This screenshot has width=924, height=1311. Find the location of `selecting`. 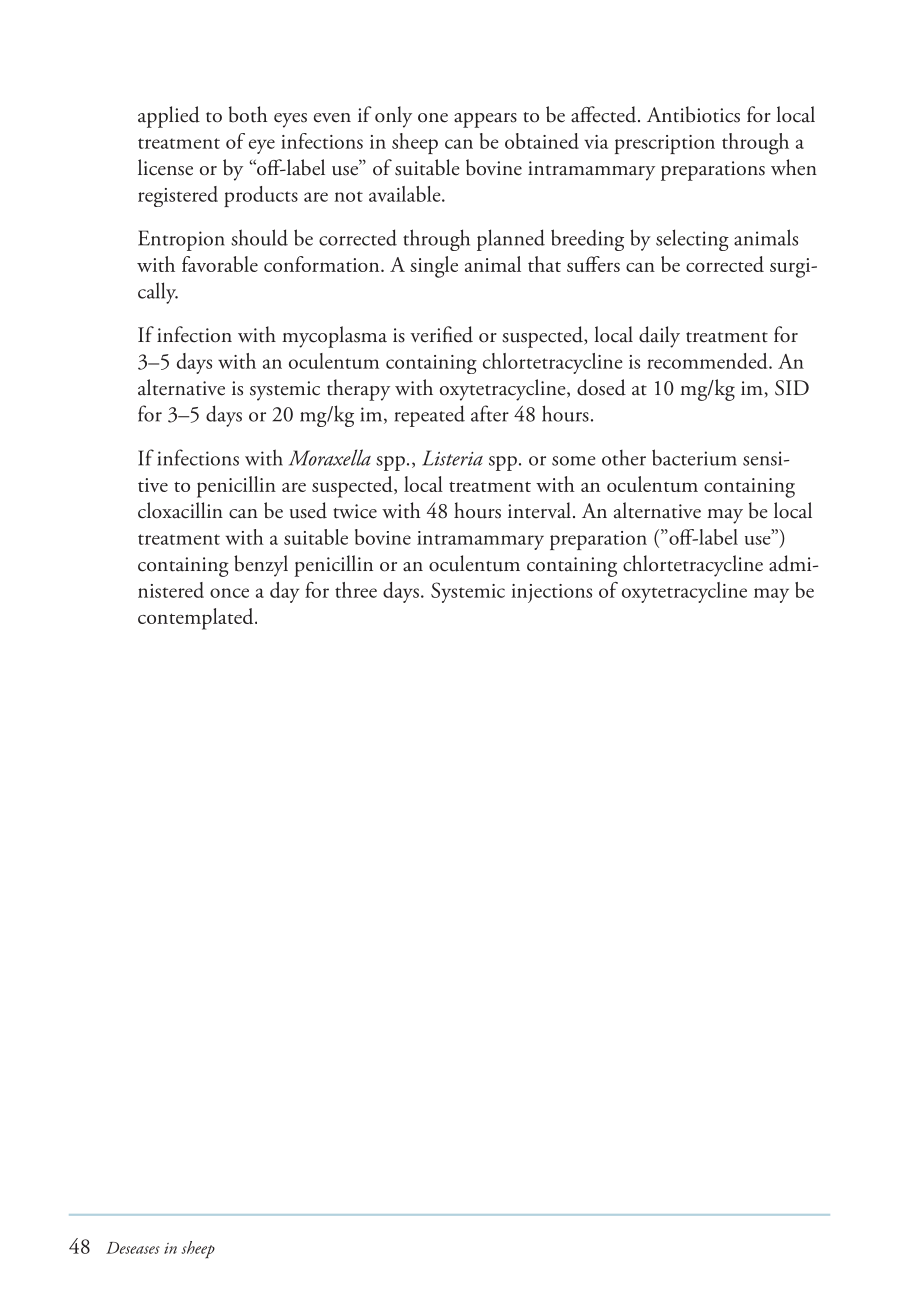

selecting is located at coordinates (692, 240).
